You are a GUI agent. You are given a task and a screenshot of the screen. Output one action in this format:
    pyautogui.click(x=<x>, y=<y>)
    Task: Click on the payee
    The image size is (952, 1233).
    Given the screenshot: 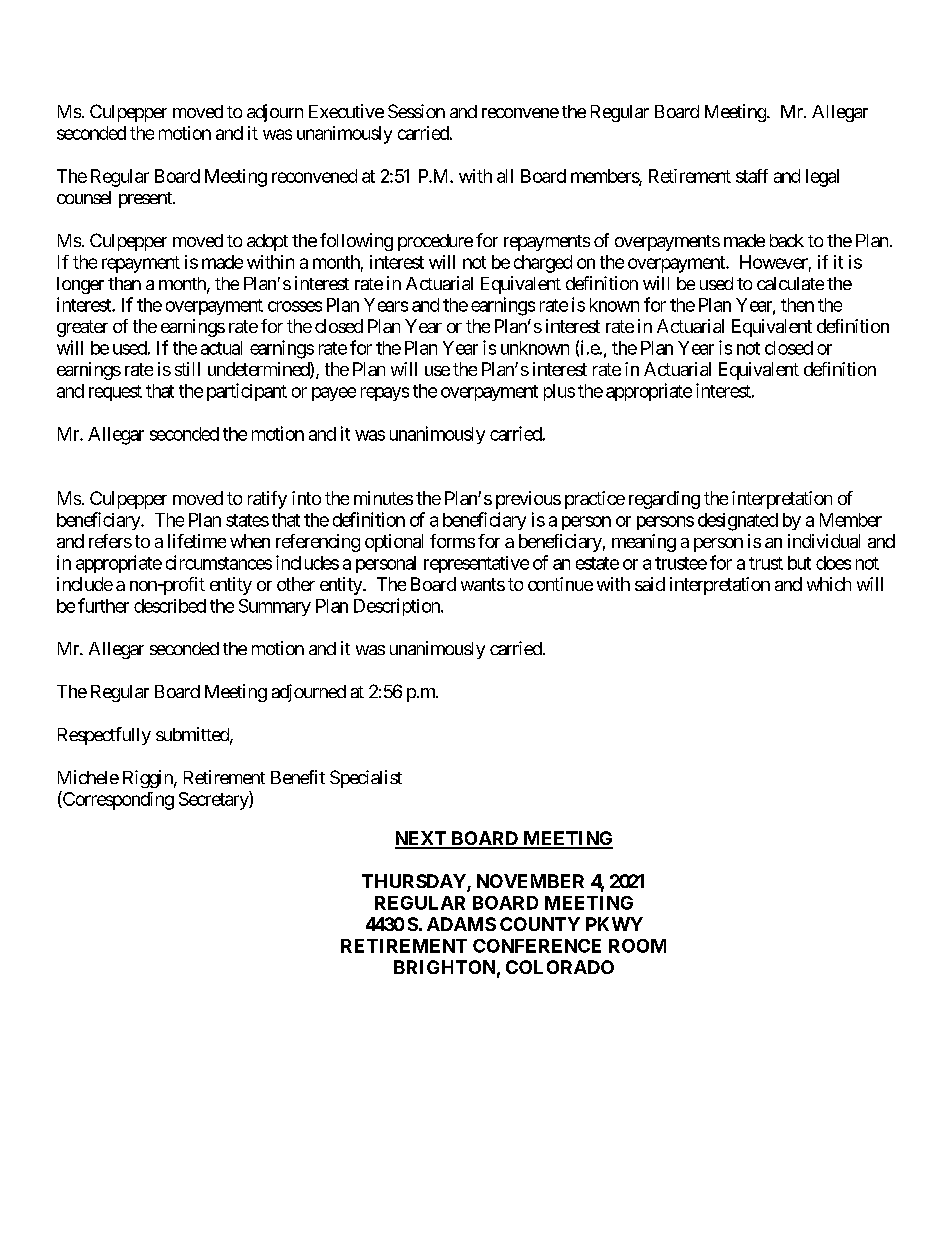 What is the action you would take?
    pyautogui.click(x=334, y=394)
